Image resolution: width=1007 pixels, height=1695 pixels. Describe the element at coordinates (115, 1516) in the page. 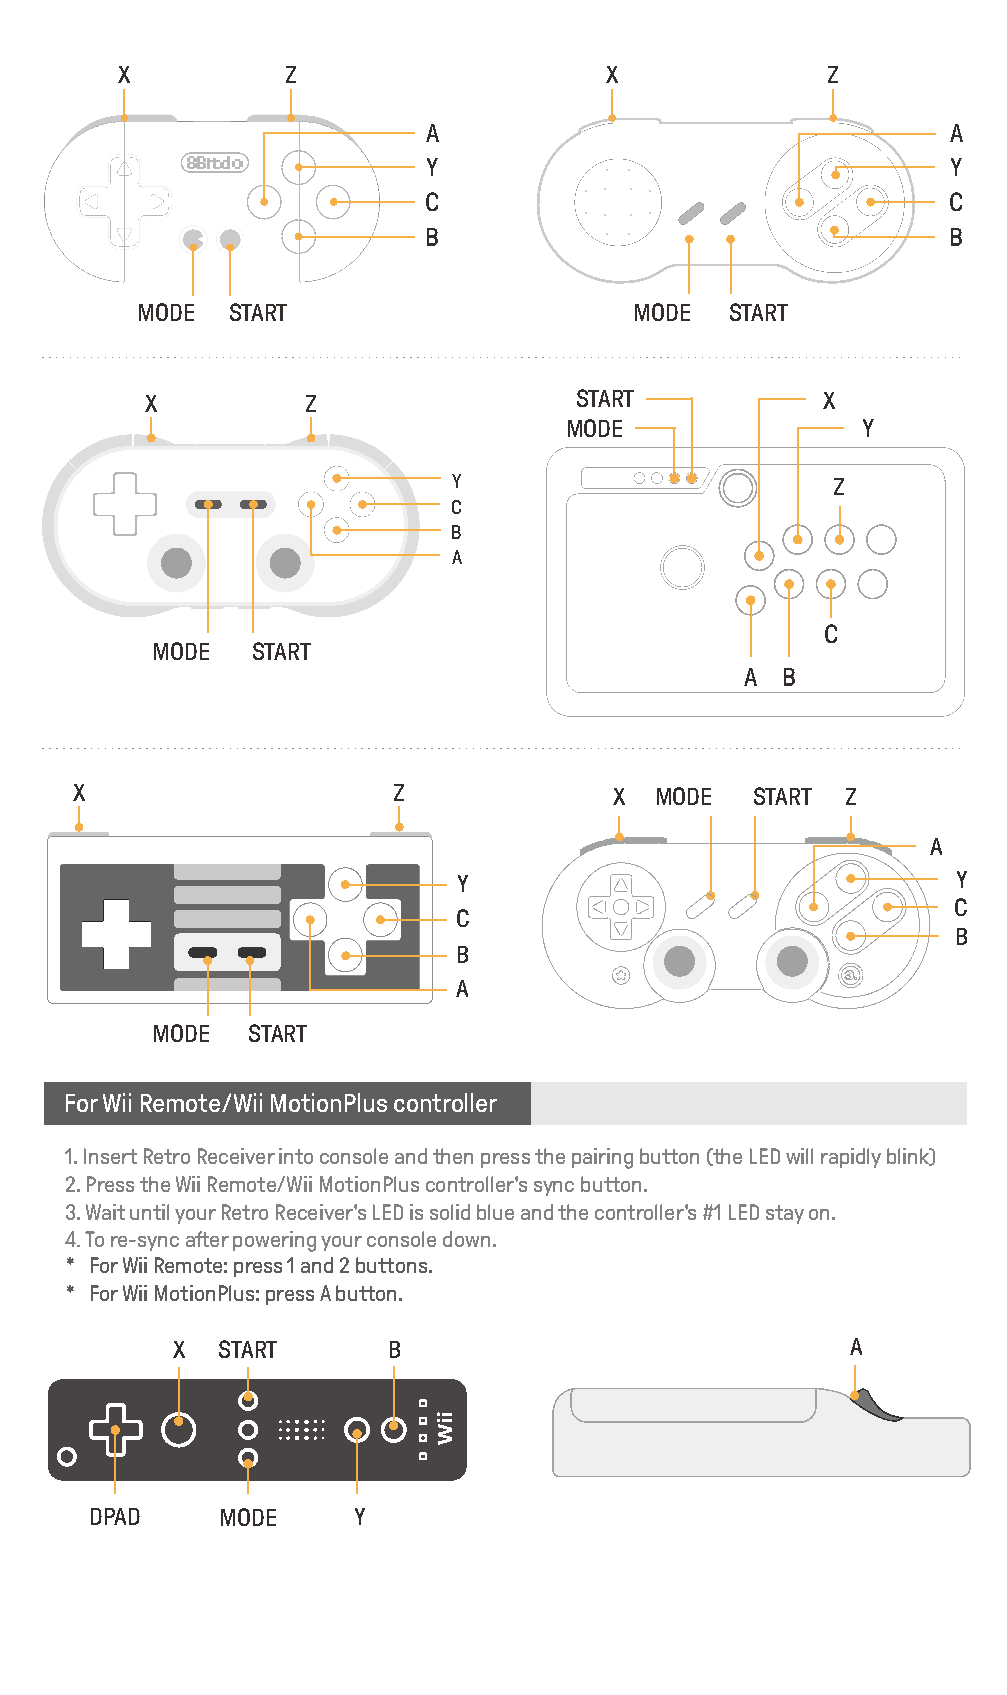

I see `DPAD` at that location.
